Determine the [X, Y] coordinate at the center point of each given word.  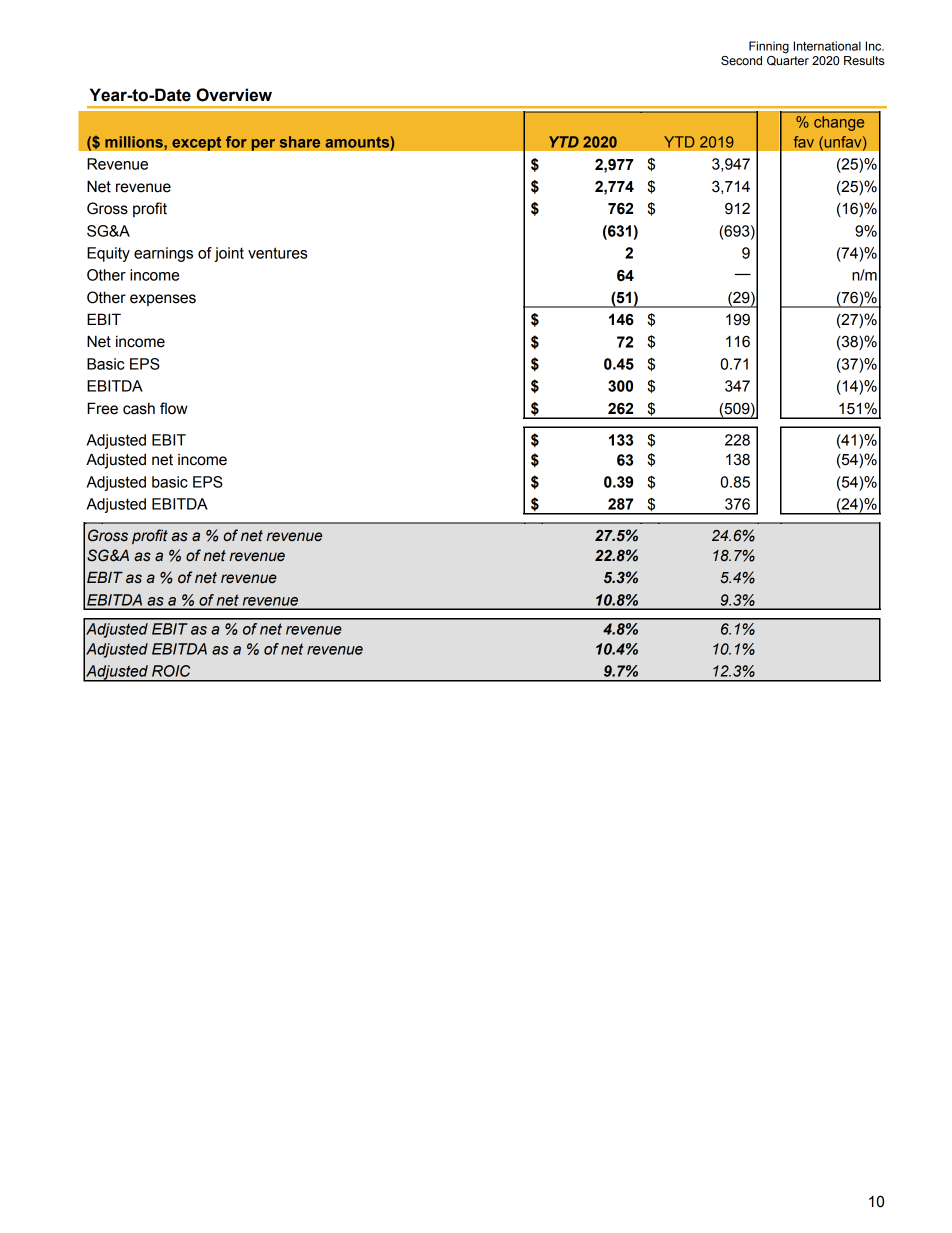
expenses [163, 300]
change [839, 123]
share [300, 142]
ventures [277, 253]
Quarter [788, 59]
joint [229, 254]
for [236, 142]
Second [741, 61]
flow [174, 408]
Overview [234, 95]
